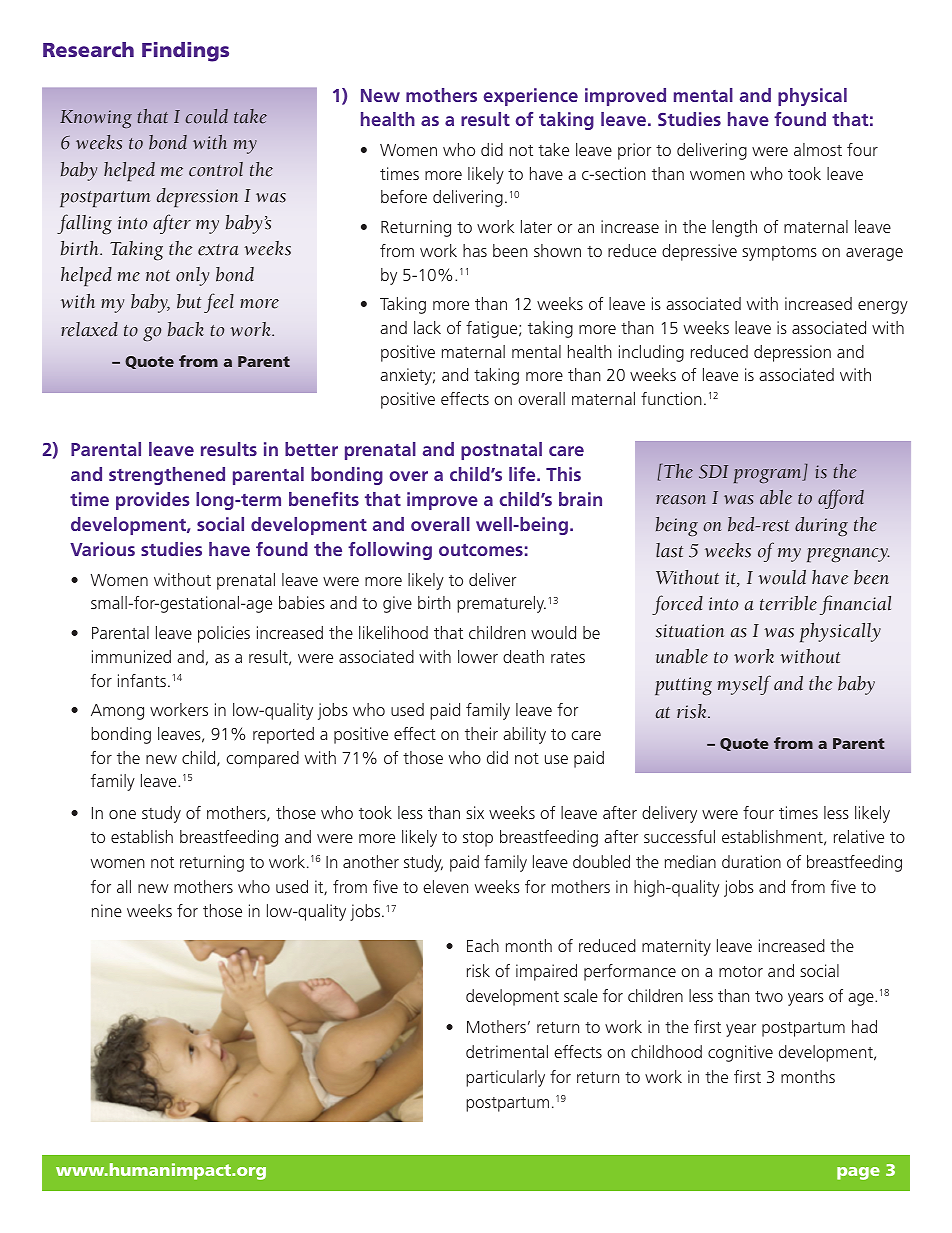 This screenshot has height=1233, width=952. What do you see at coordinates (185, 52) in the screenshot?
I see `Findings` at bounding box center [185, 52].
